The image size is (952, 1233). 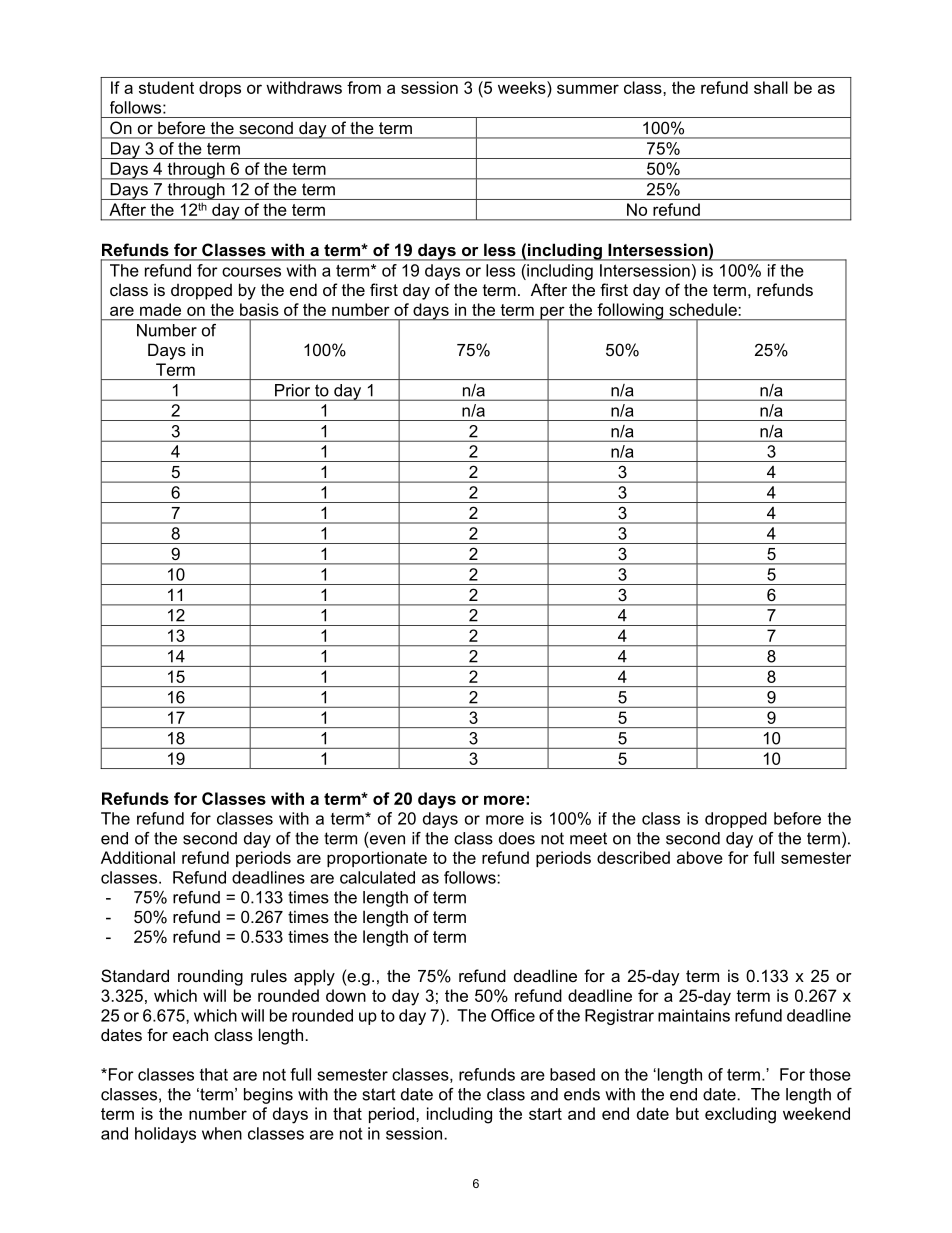 What do you see at coordinates (220, 89) in the screenshot?
I see `drops` at bounding box center [220, 89].
